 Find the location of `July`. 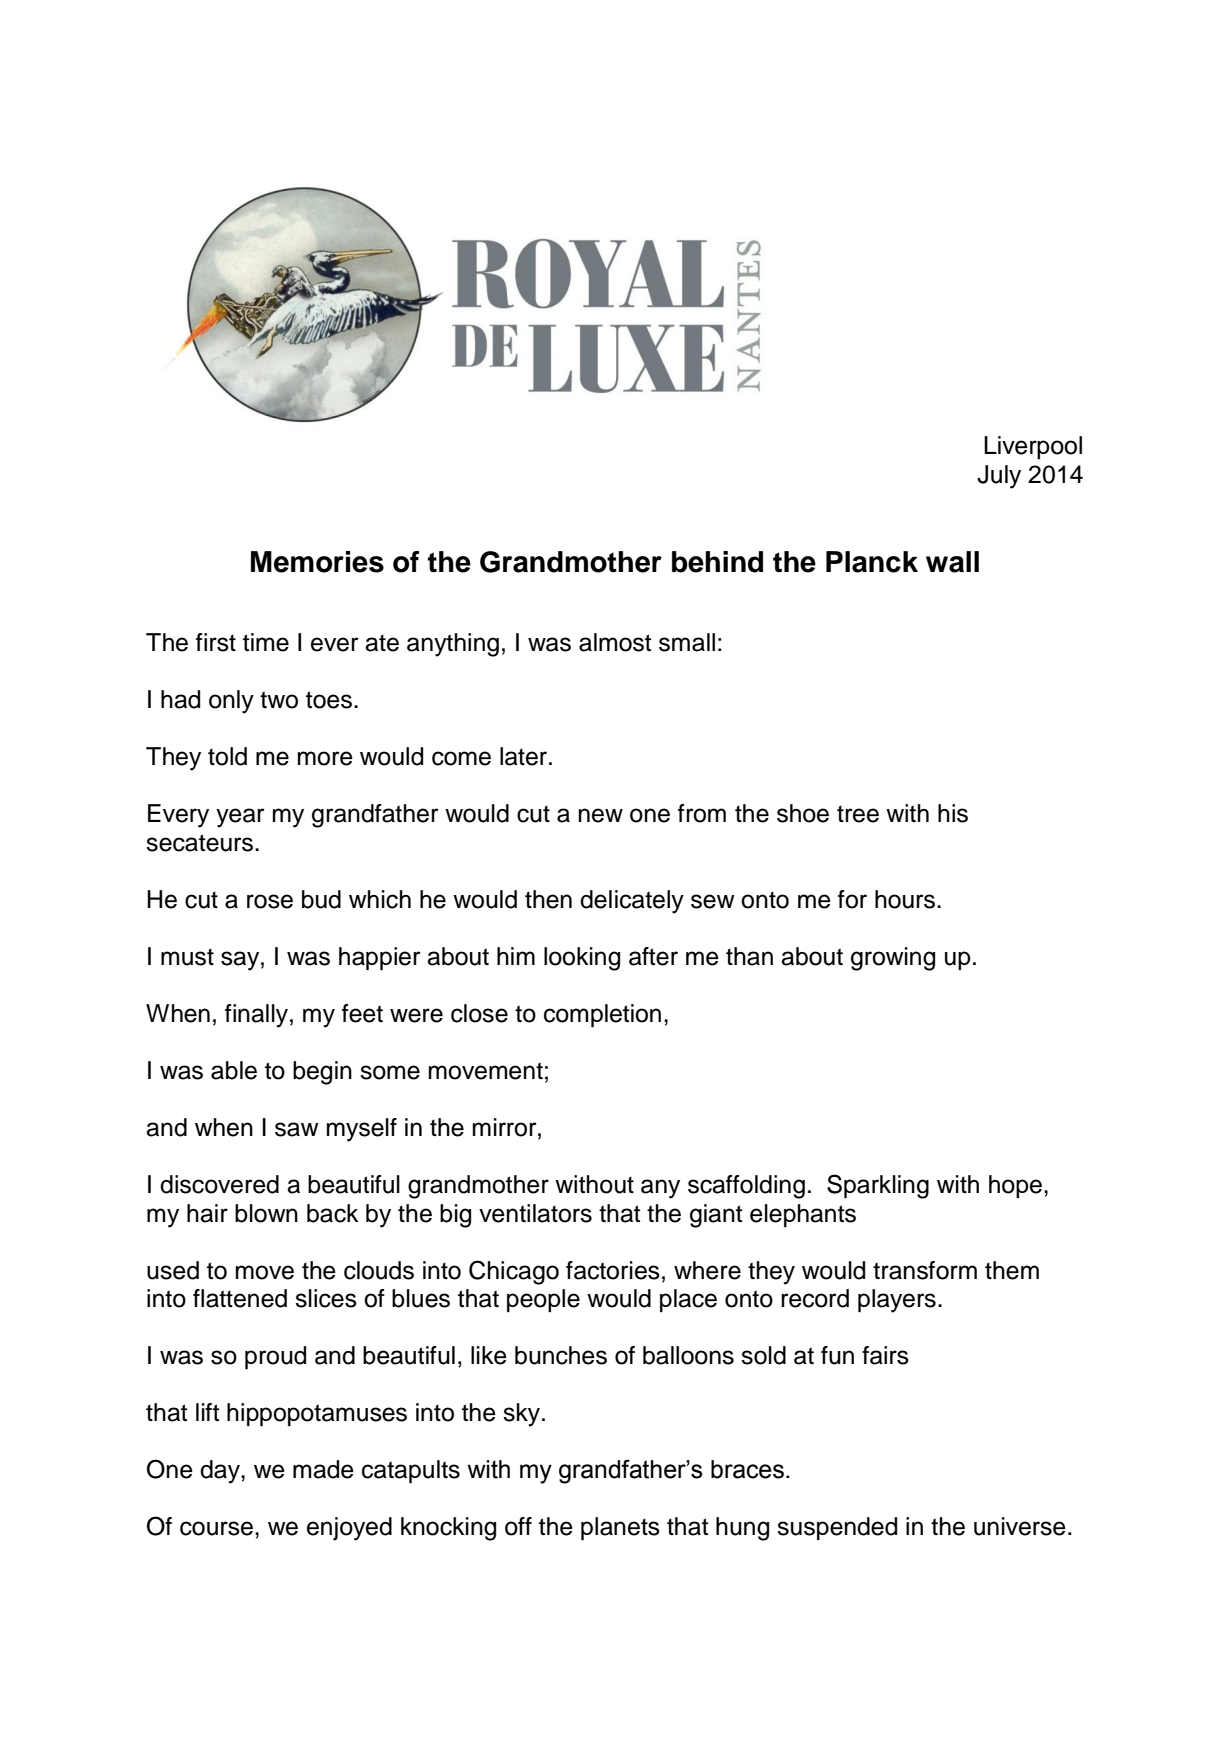

July is located at coordinates (999, 477).
